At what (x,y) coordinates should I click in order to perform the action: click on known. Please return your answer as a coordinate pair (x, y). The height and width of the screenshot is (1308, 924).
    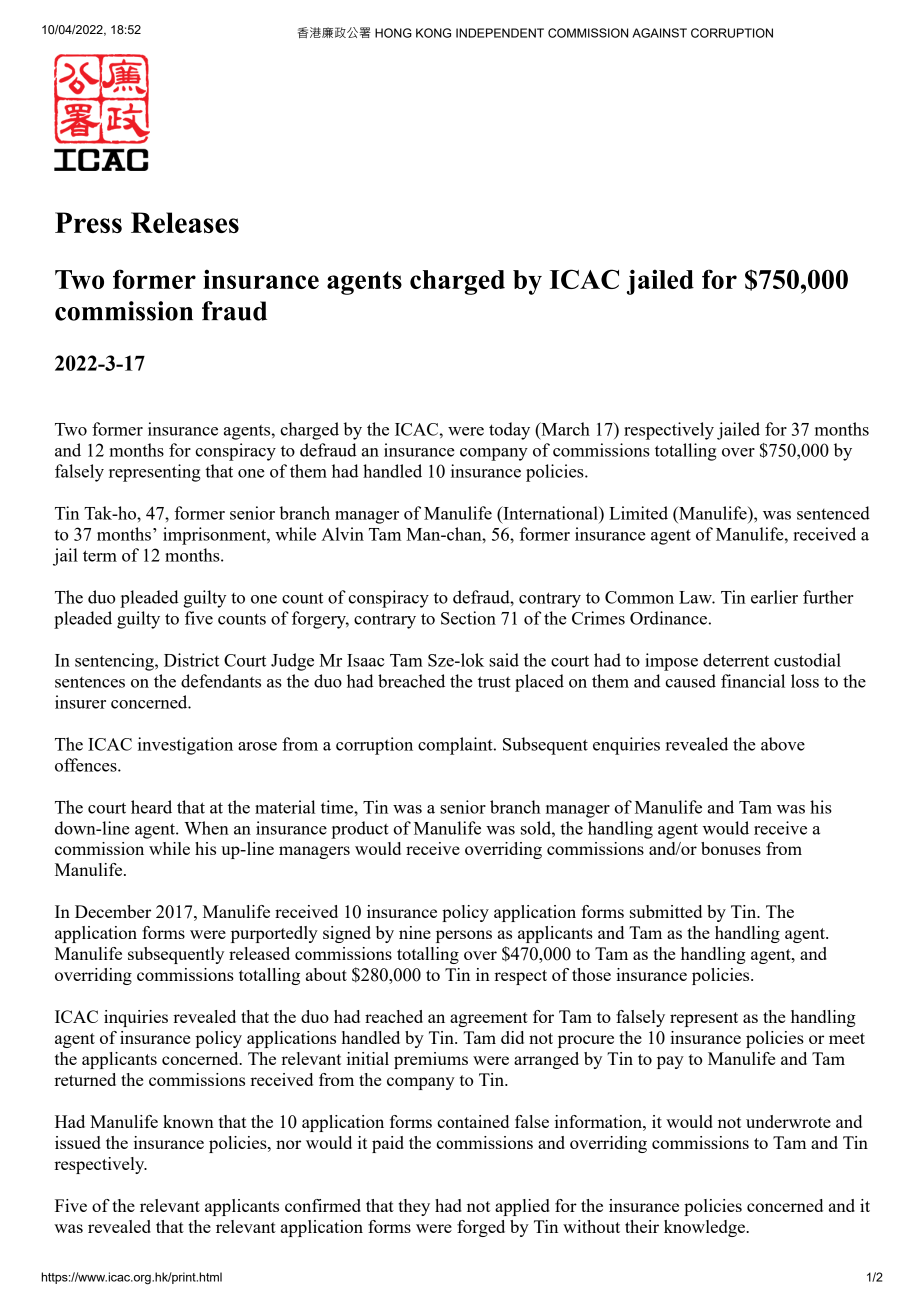
    Looking at the image, I should click on (188, 1121).
